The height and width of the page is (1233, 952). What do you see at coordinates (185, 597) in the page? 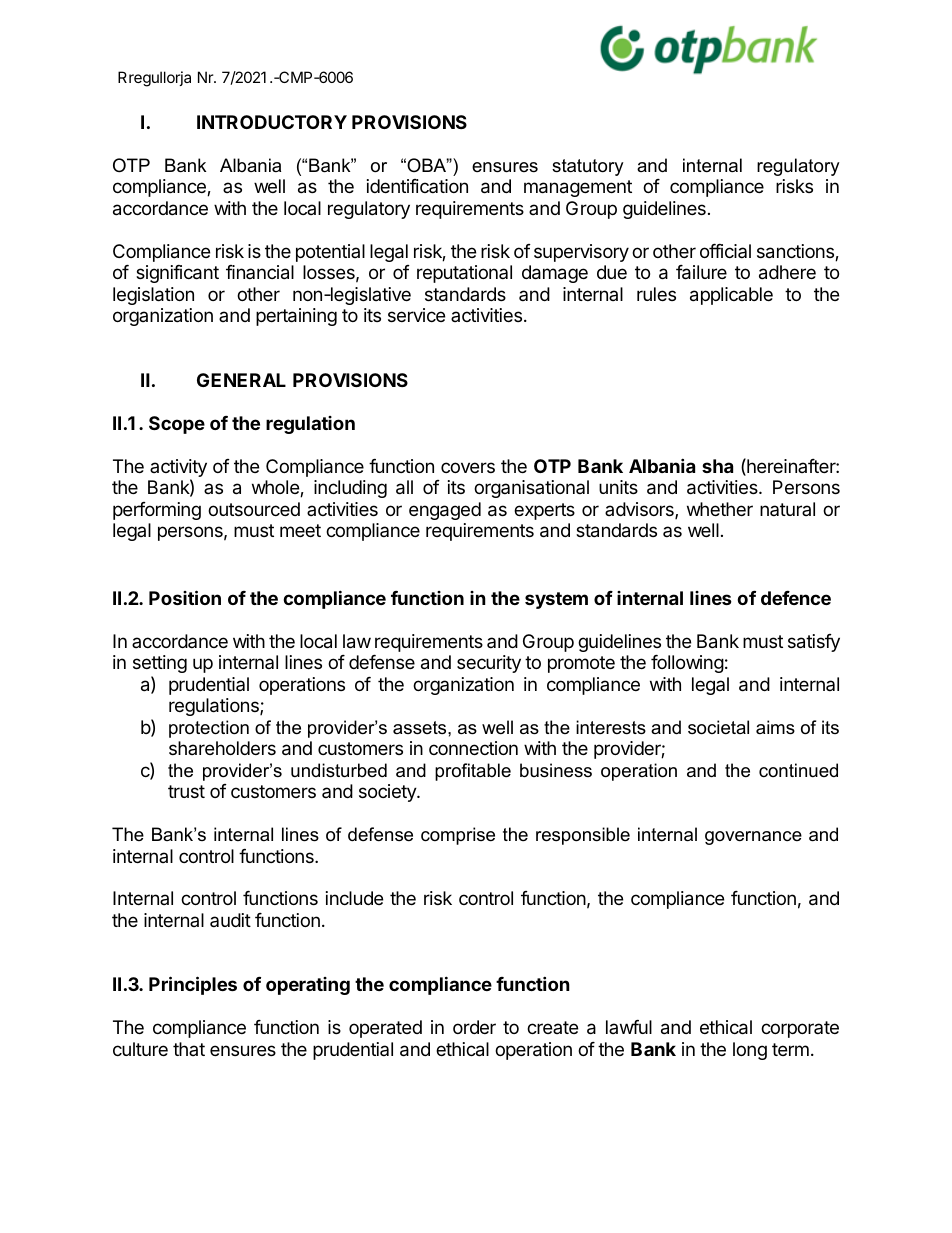
I see `Position` at bounding box center [185, 597].
